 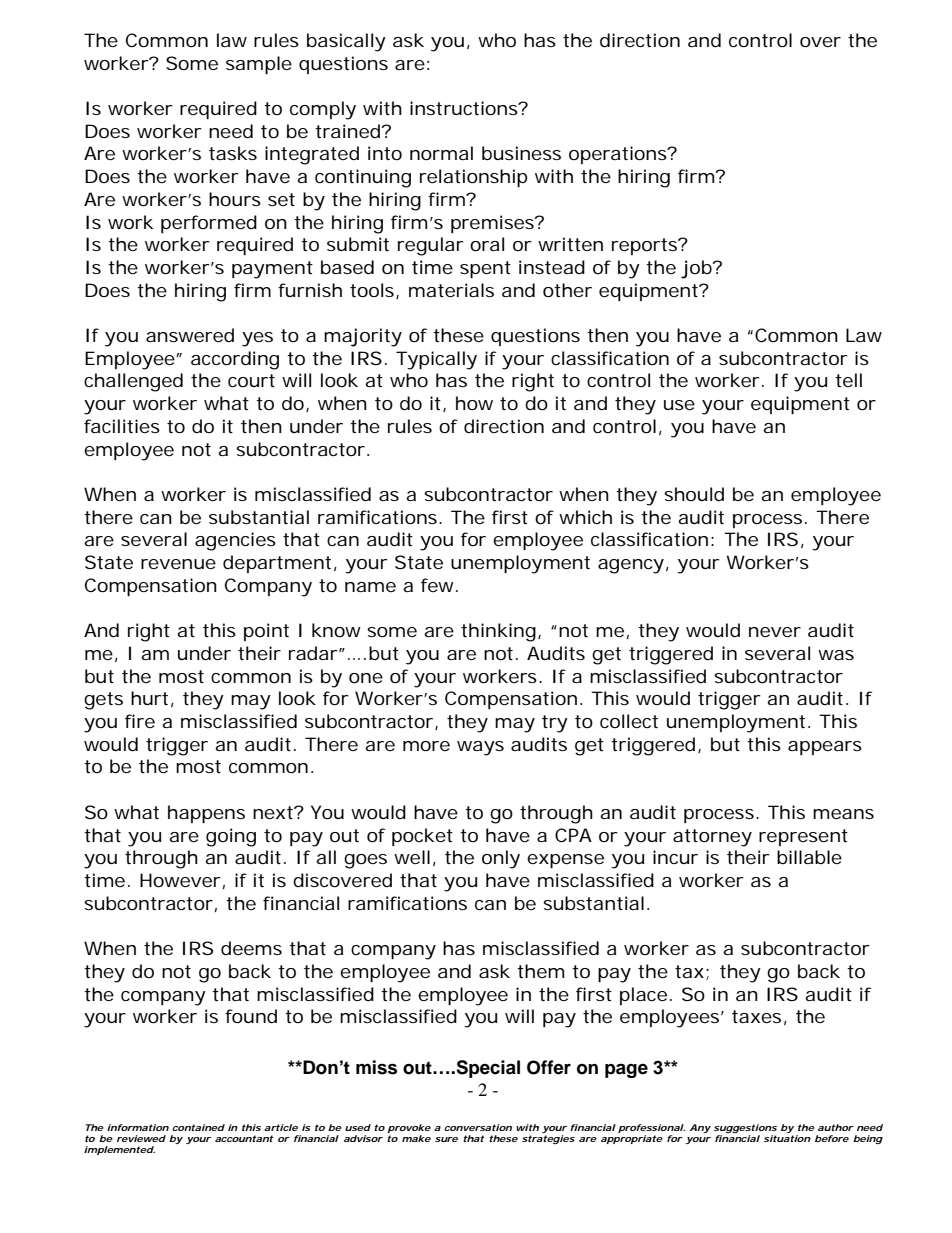 What do you see at coordinates (619, 155) in the screenshot?
I see `operations` at bounding box center [619, 155].
